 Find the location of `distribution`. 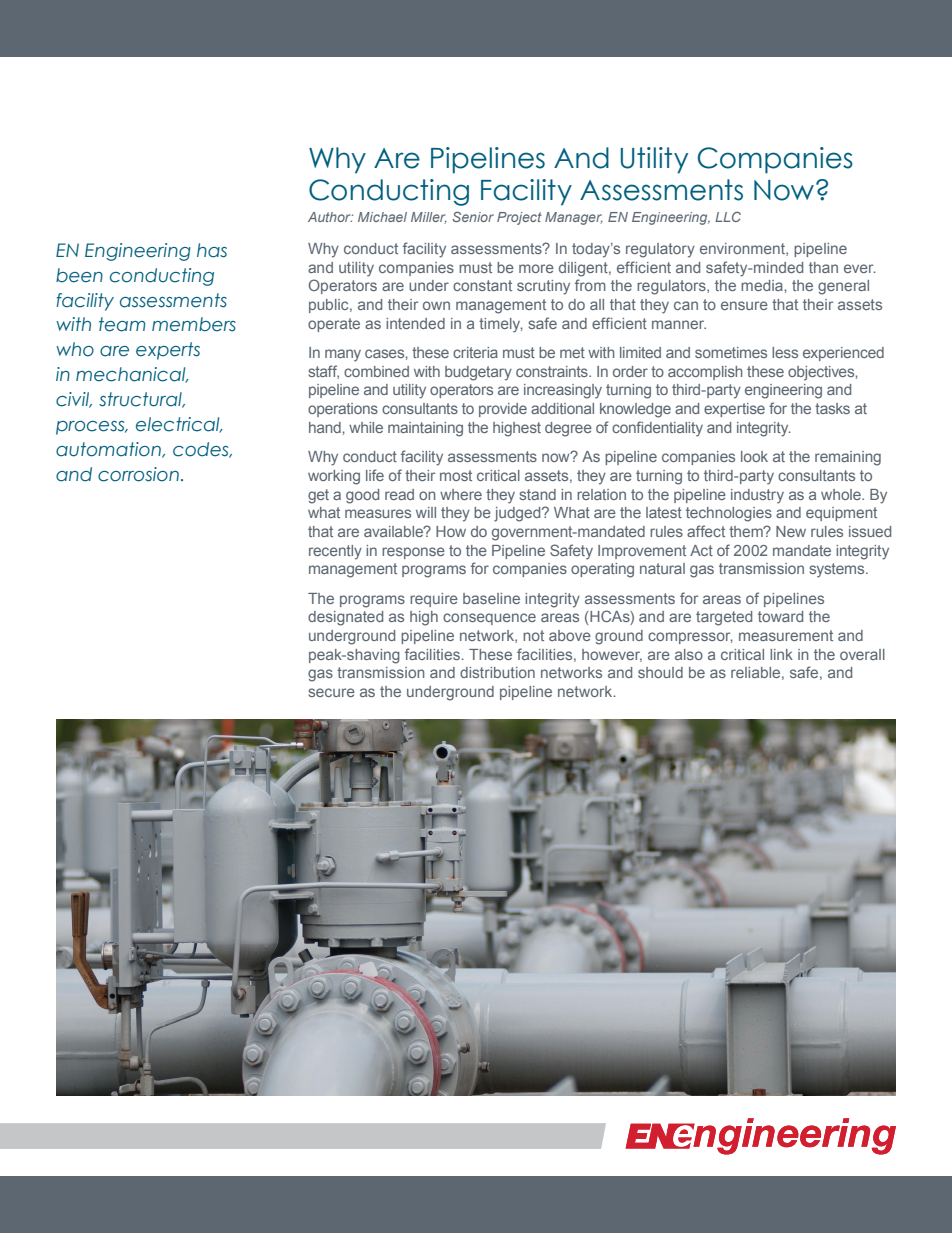

distribution is located at coordinates (497, 672).
